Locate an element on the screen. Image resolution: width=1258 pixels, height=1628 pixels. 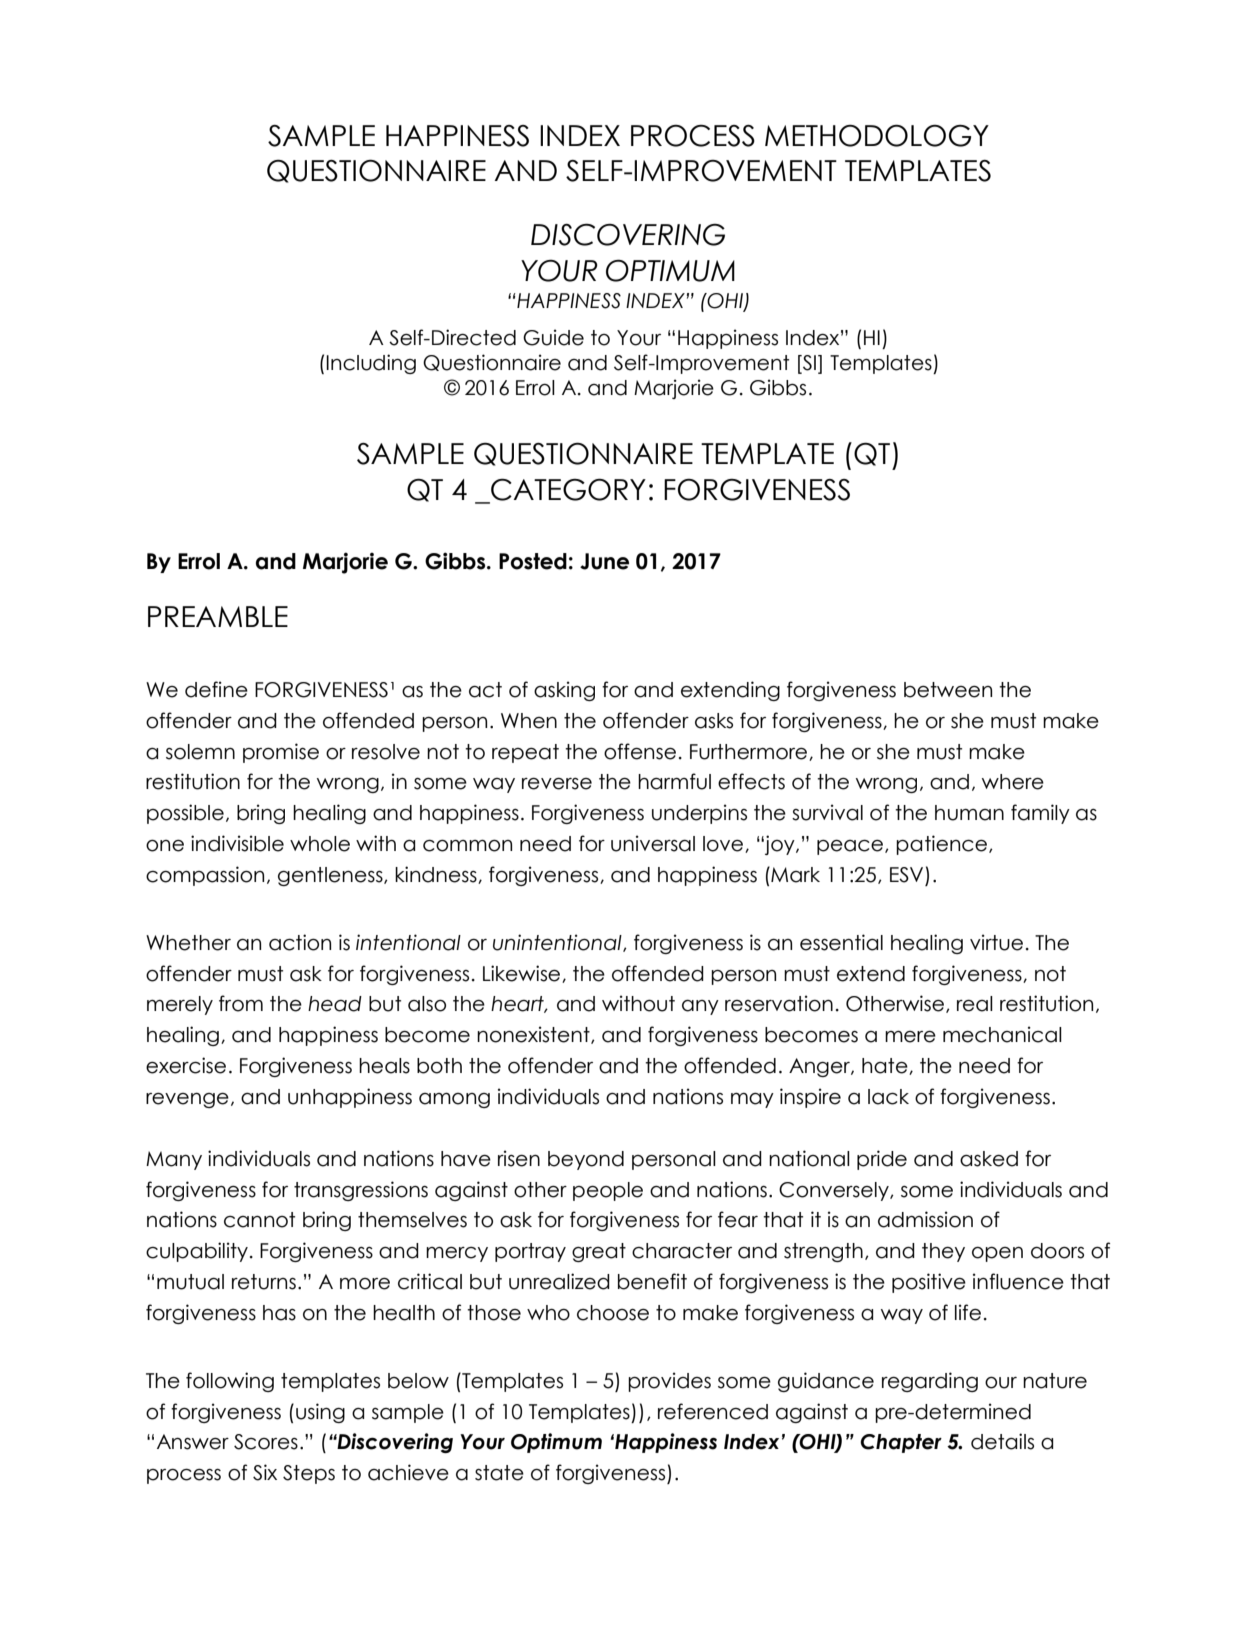
METHODOLOGY is located at coordinates (877, 135).
